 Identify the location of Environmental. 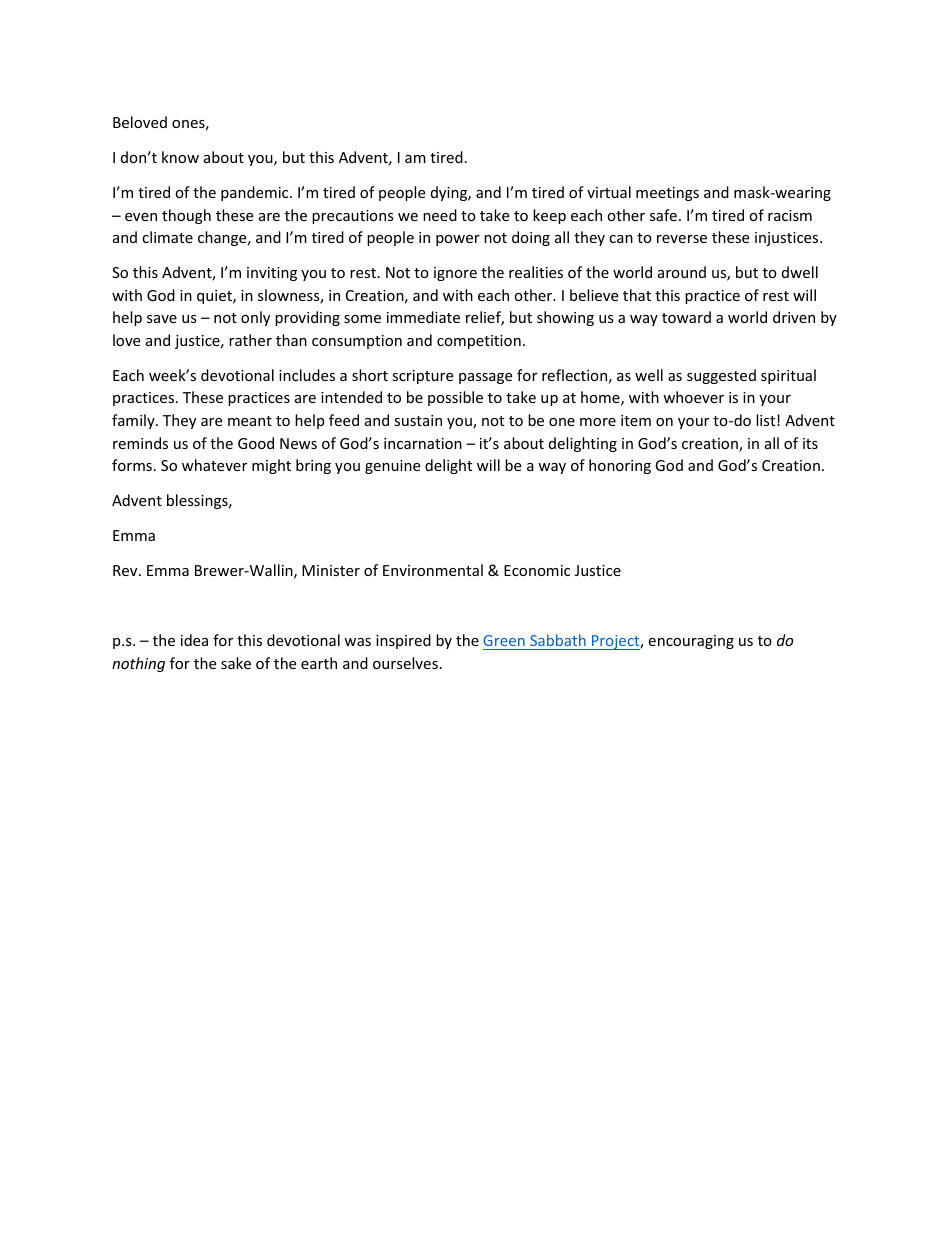
(433, 570).
